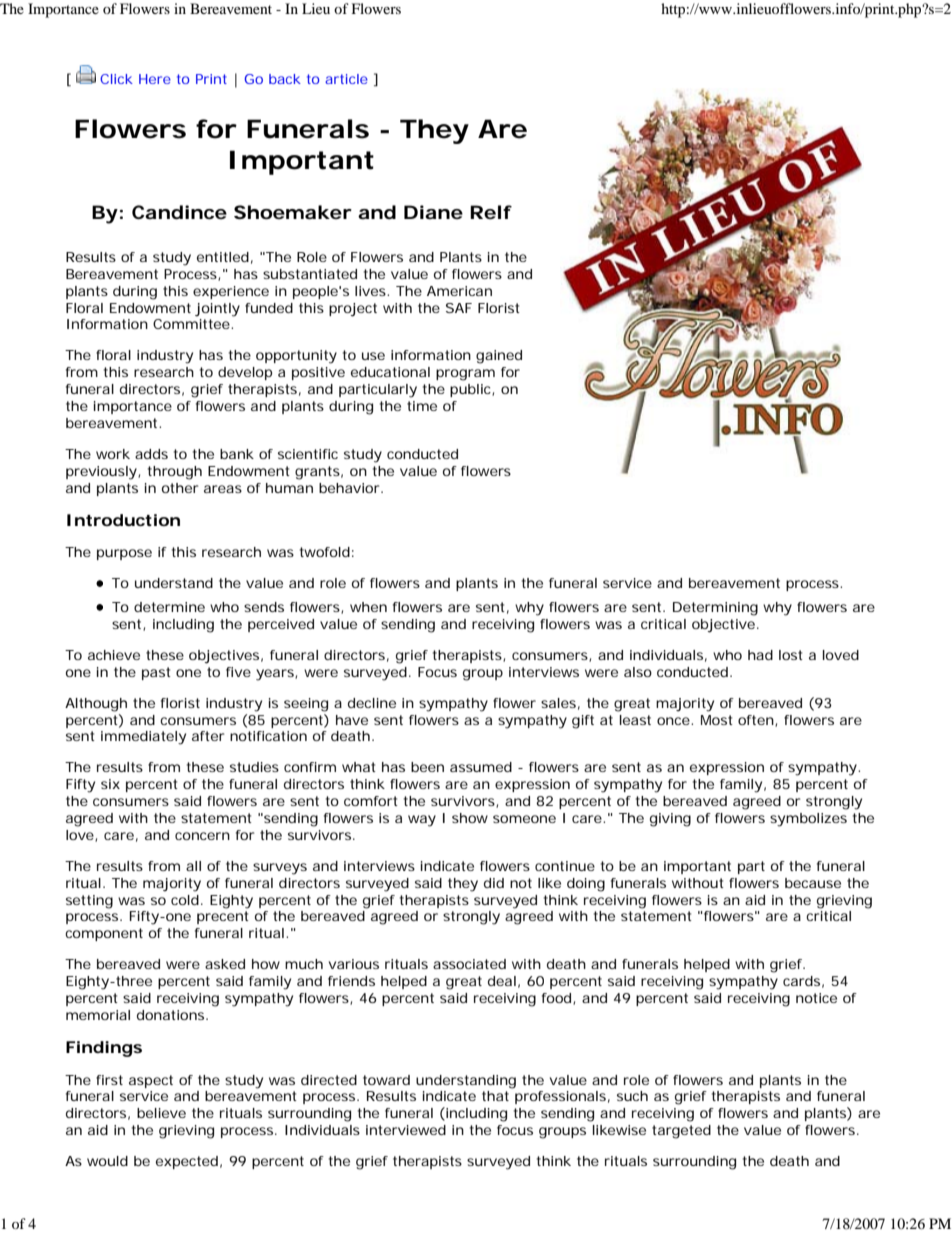 The image size is (952, 1233). Describe the element at coordinates (151, 454) in the screenshot. I see `adds` at that location.
